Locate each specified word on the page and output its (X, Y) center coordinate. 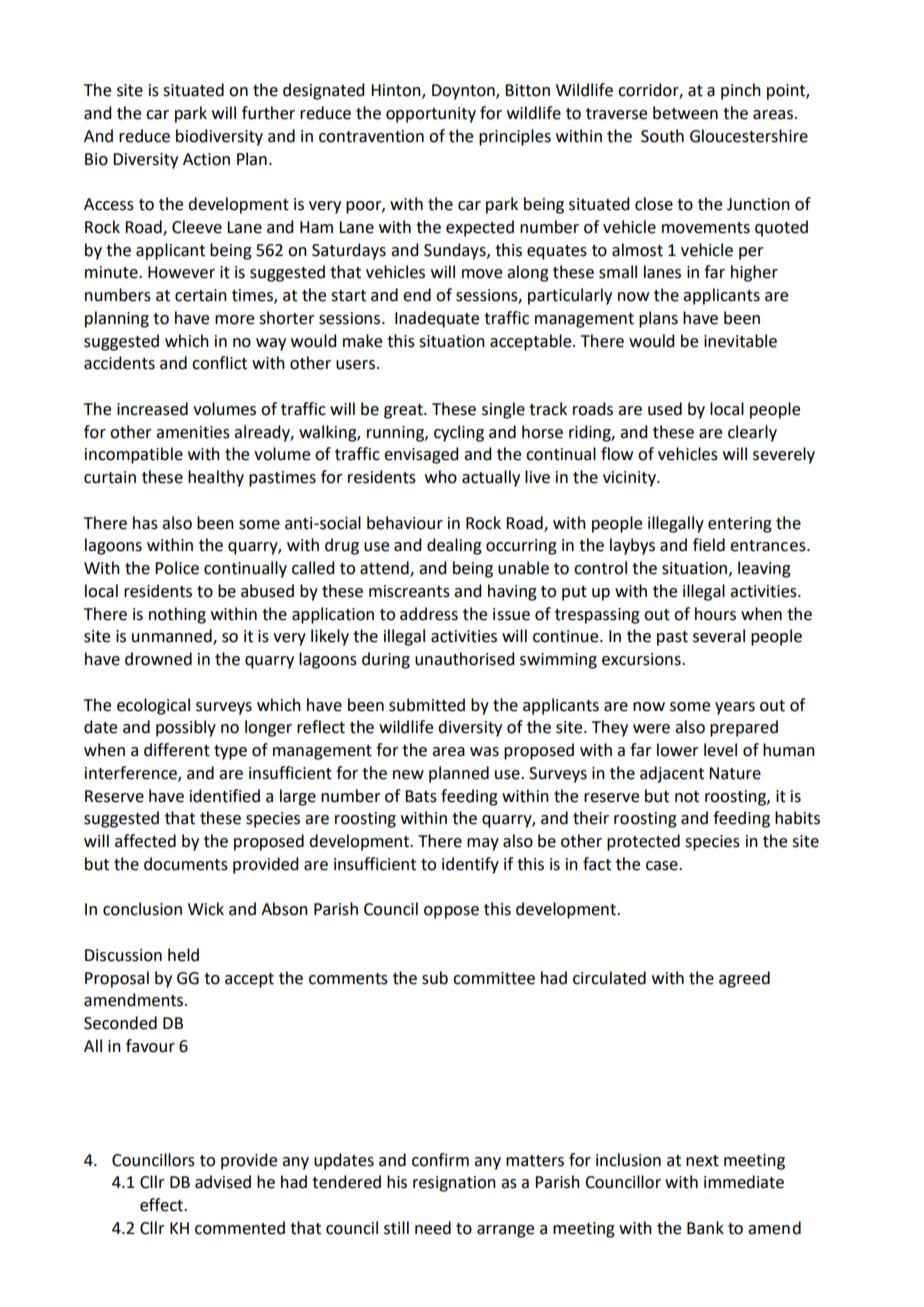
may (483, 844)
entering (740, 525)
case (663, 866)
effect (162, 1205)
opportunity (431, 115)
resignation (454, 1184)
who (441, 477)
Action (206, 159)
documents (186, 864)
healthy (216, 478)
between (685, 113)
